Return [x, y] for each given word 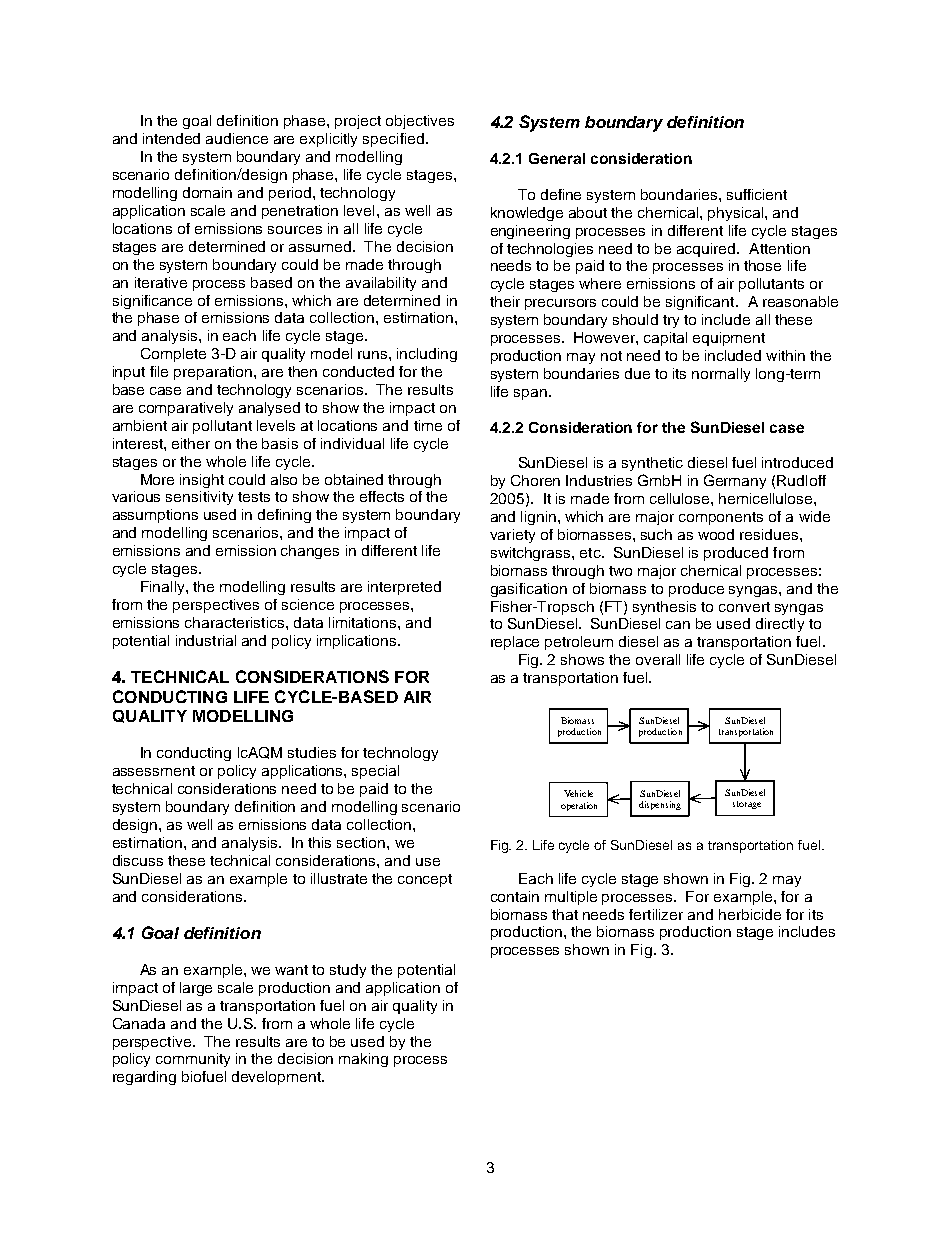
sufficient [757, 194]
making [363, 1060]
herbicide [750, 914]
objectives [420, 122]
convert [744, 607]
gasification [529, 590]
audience [237, 138]
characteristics [236, 622]
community [193, 1060]
